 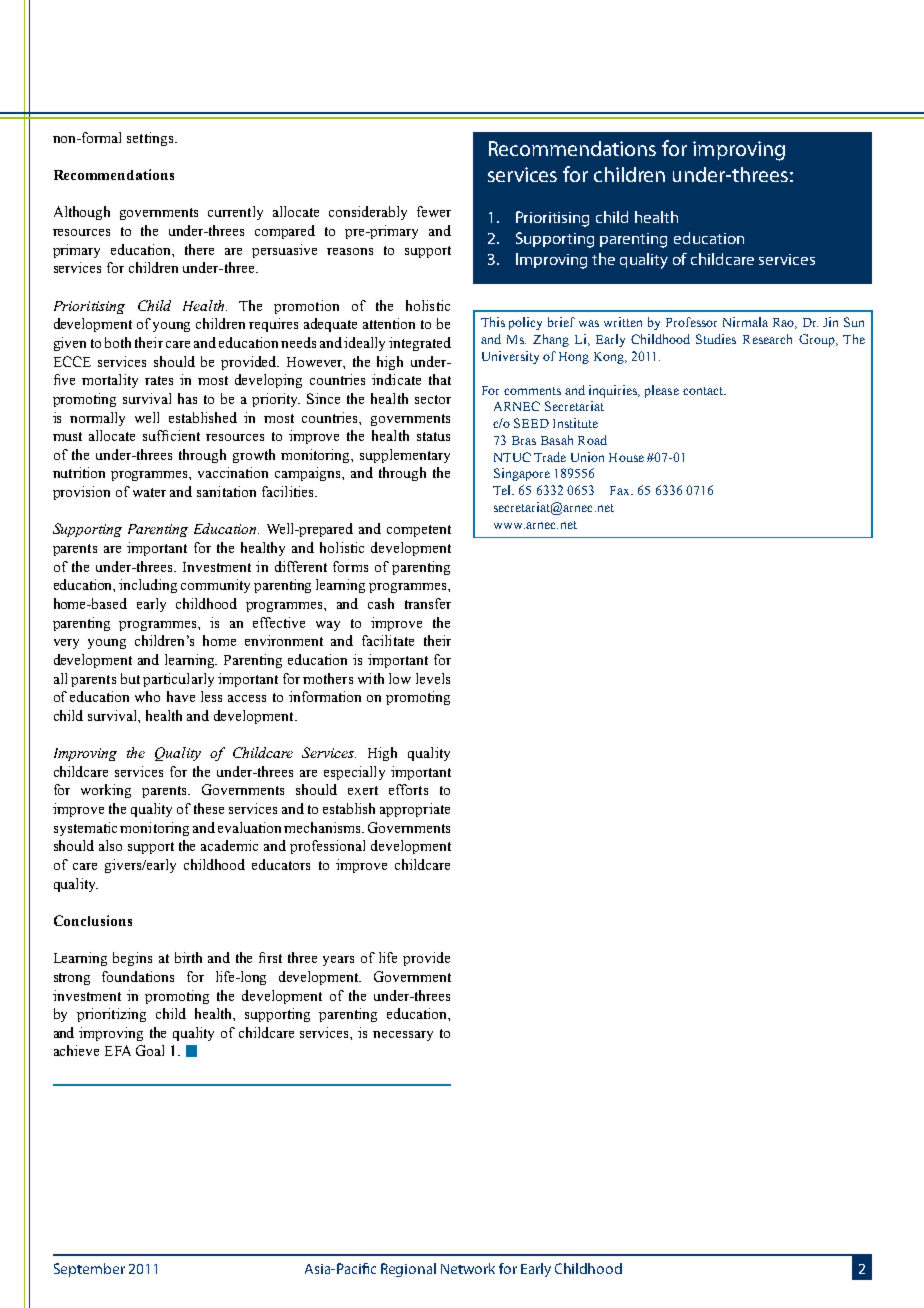 I want to click on years, so click(x=338, y=961).
